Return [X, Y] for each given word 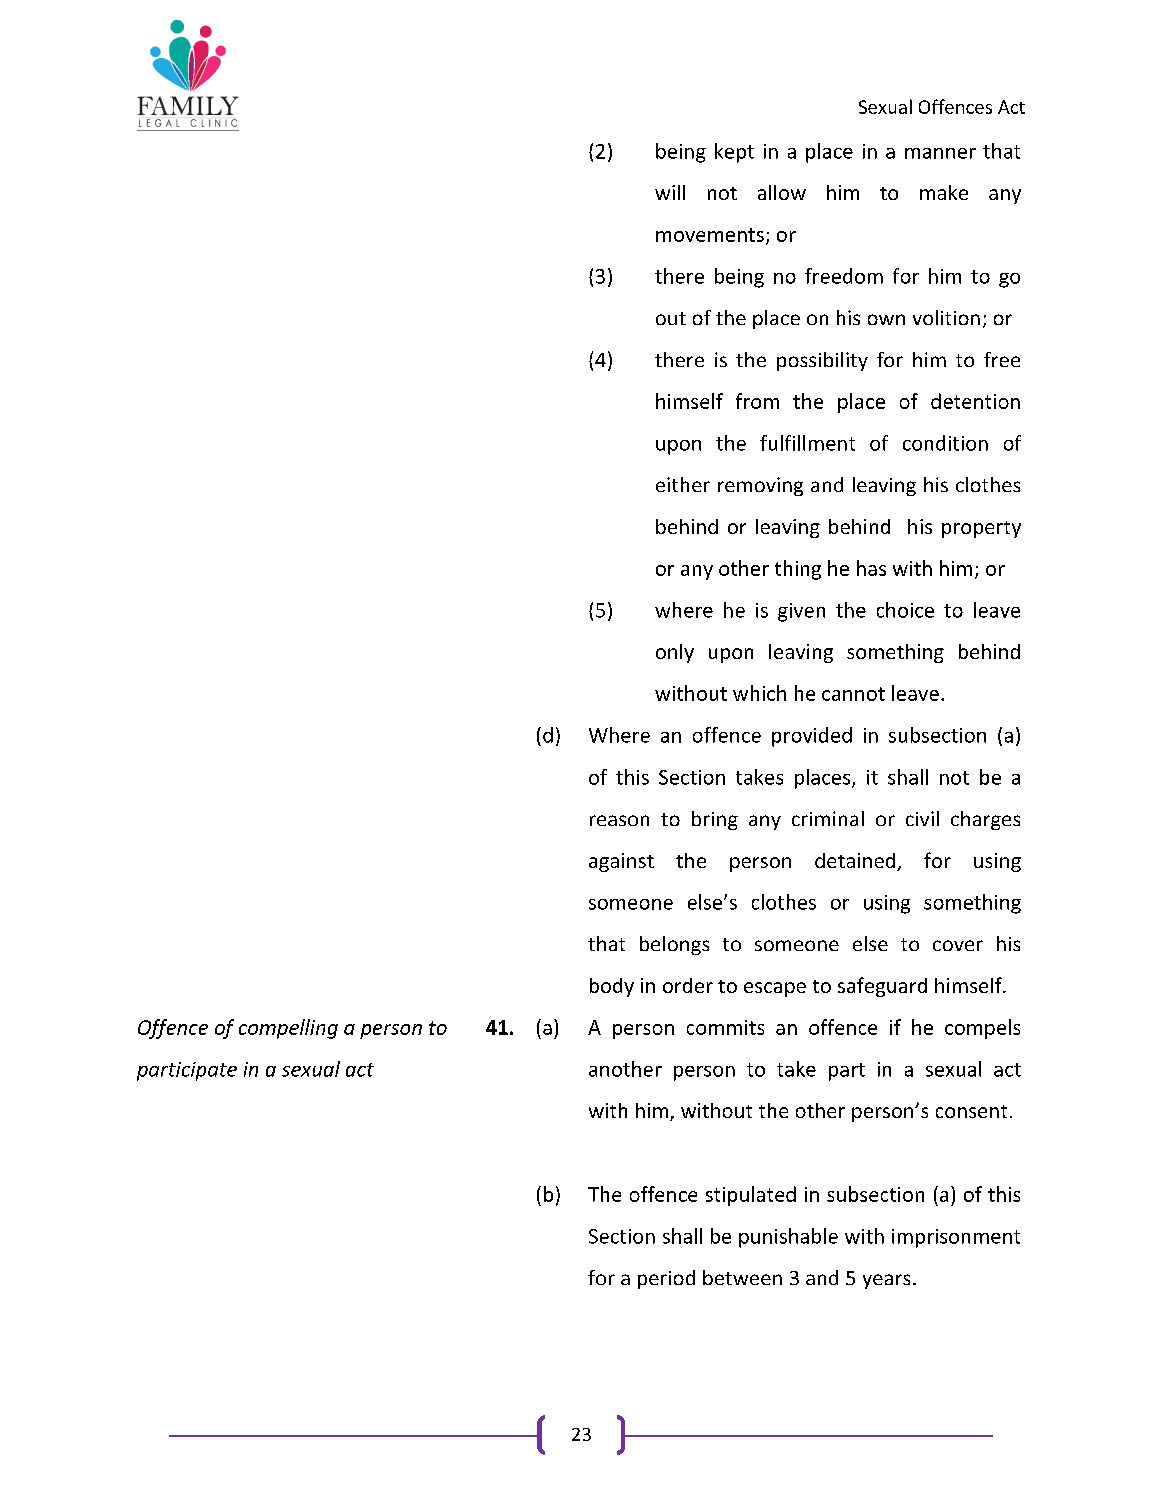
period [666, 1279]
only [675, 653]
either [683, 484]
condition [945, 443]
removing [760, 486]
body [612, 987]
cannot [853, 694]
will [670, 192]
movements [710, 235]
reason [619, 820]
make [944, 192]
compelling [288, 1029]
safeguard [882, 987]
